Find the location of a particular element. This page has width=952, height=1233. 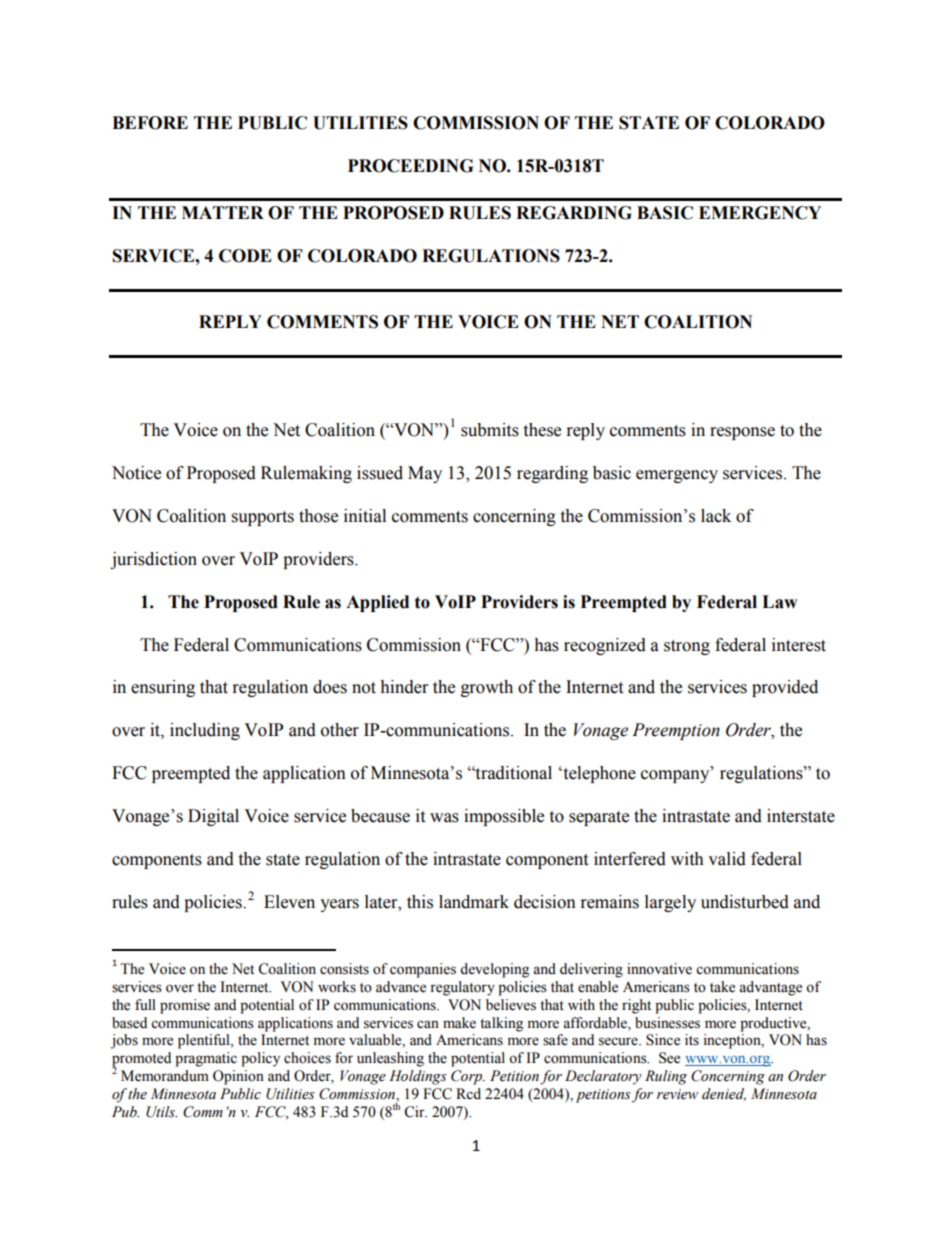

response is located at coordinates (742, 433).
